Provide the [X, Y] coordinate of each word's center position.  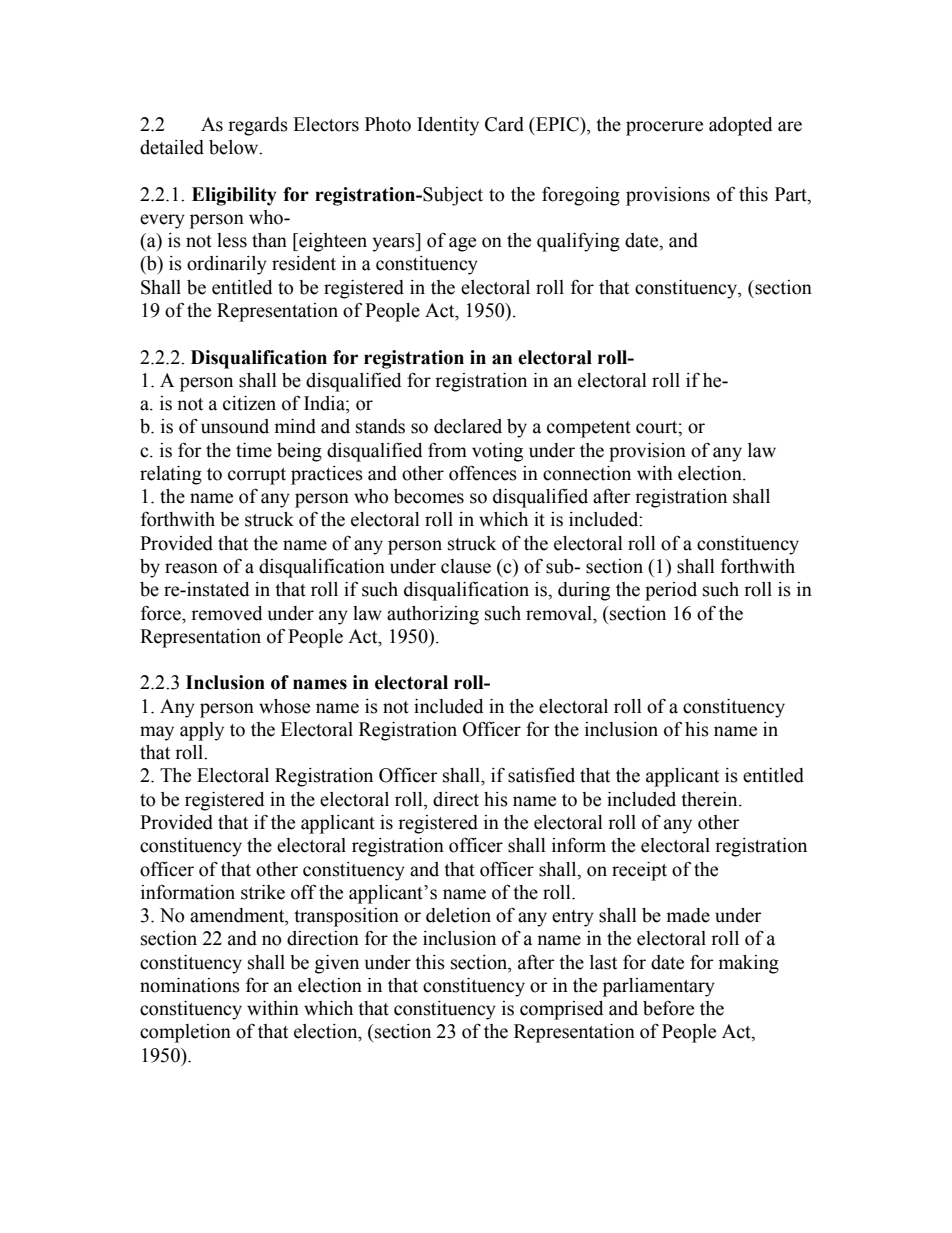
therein [710, 799]
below [235, 147]
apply [202, 731]
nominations [190, 985]
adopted [741, 126]
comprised [562, 1010]
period [671, 591]
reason [191, 568]
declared [468, 426]
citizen [249, 403]
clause [466, 566]
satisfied [541, 775]
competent [589, 429]
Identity [448, 126]
